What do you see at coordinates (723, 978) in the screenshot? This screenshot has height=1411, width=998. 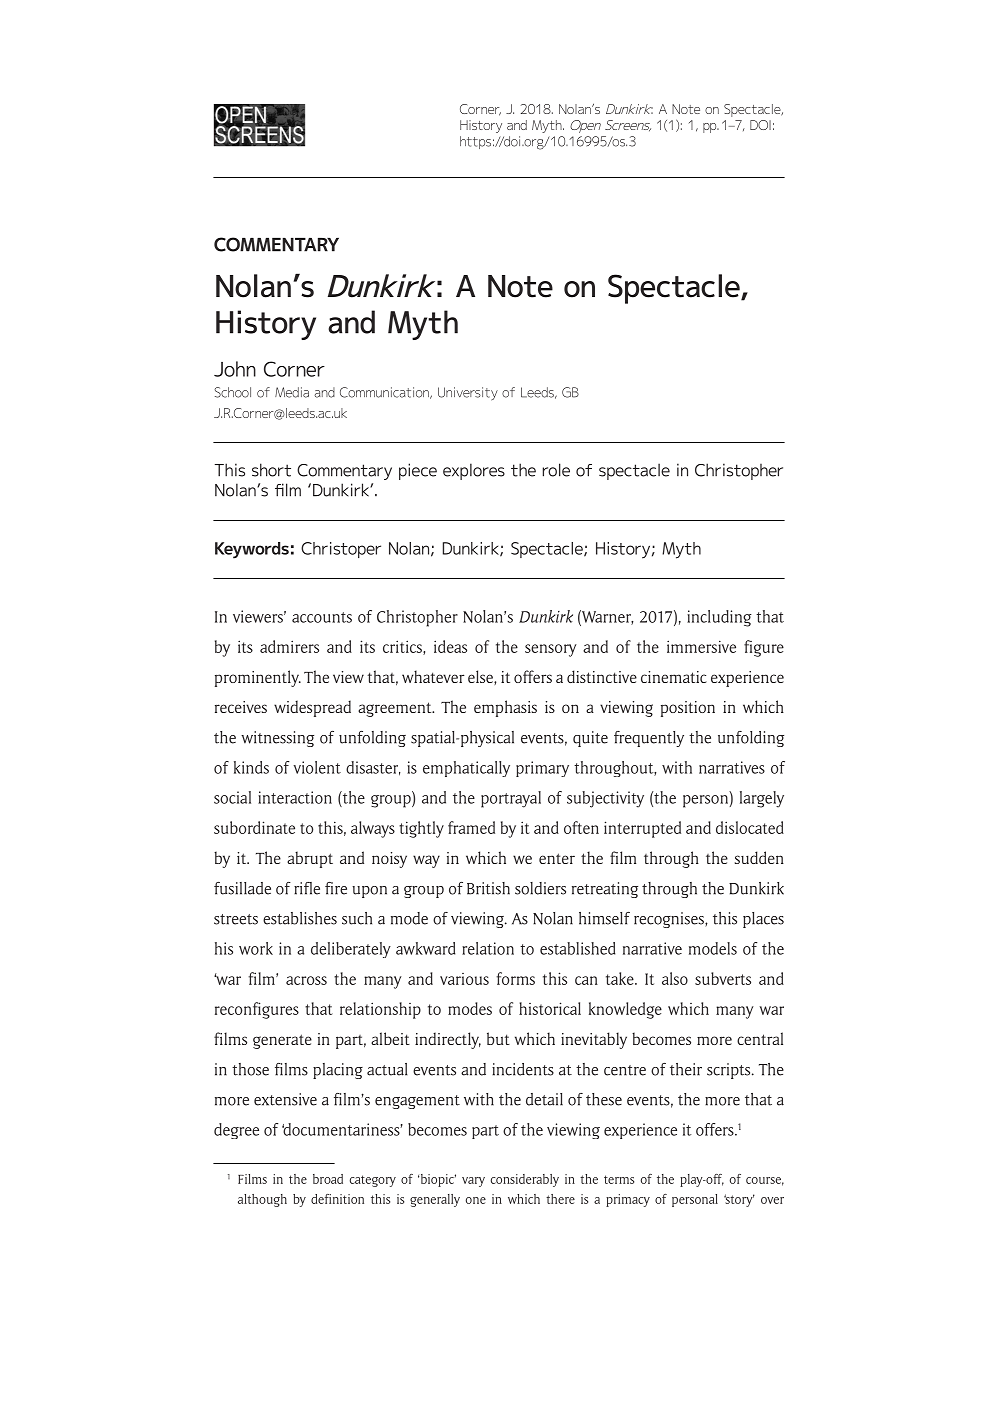 I see `subverts` at bounding box center [723, 978].
